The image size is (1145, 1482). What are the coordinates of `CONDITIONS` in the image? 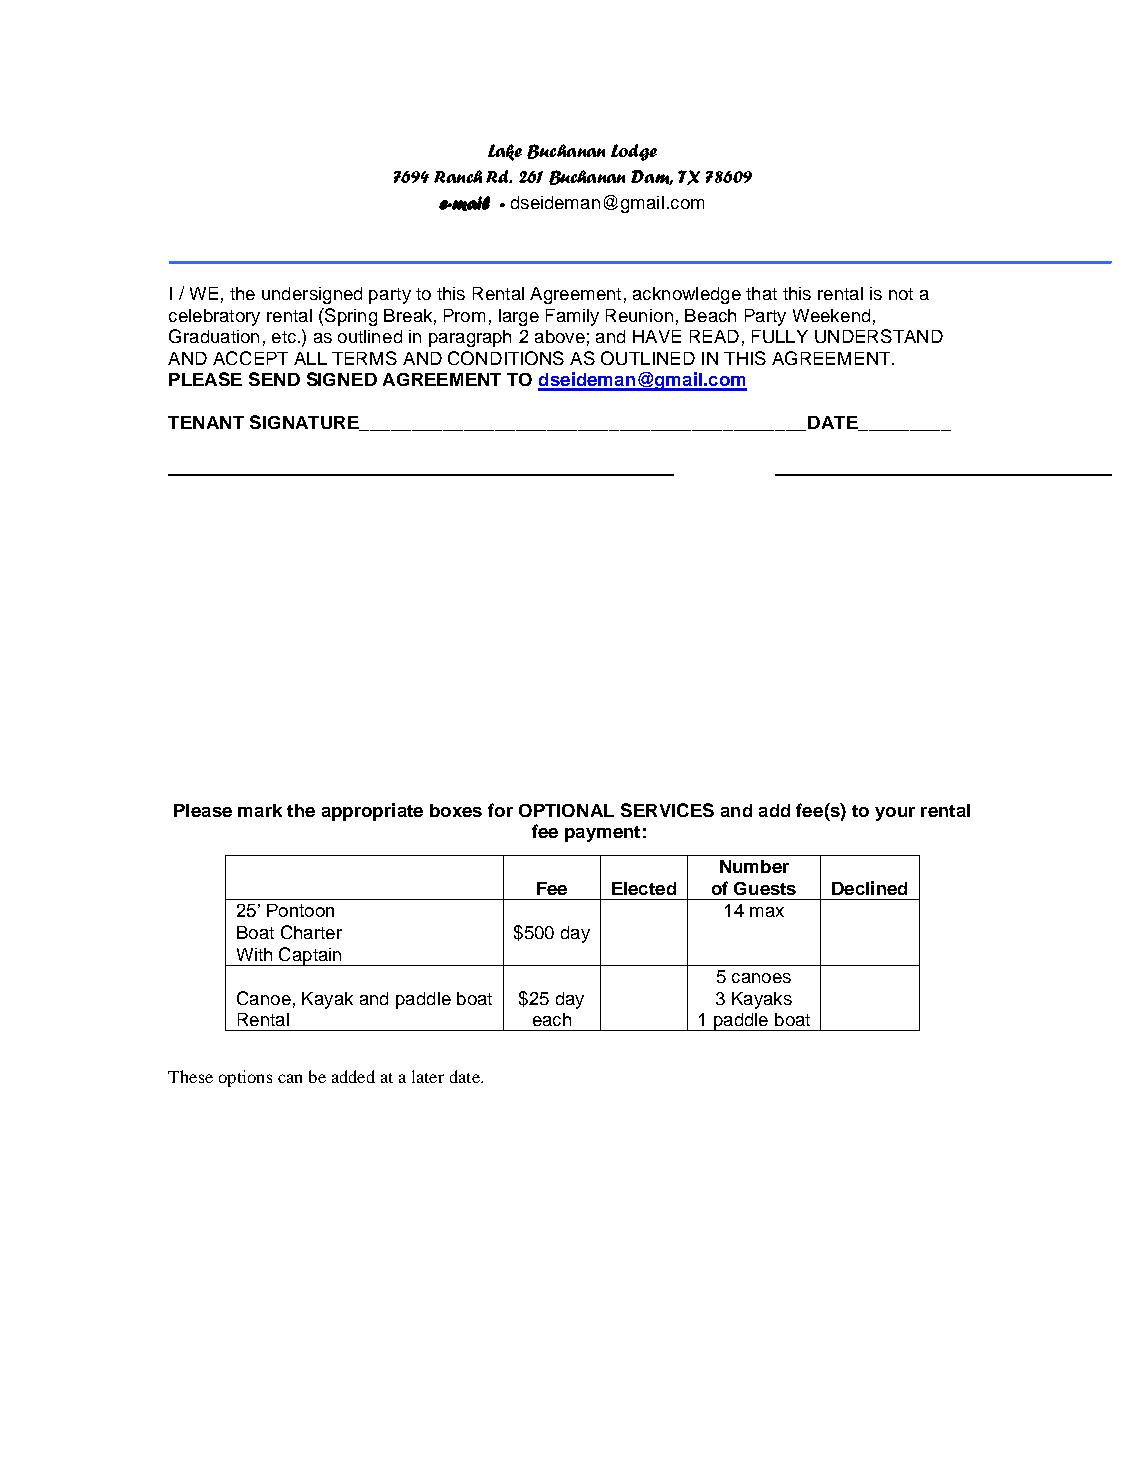 It's located at (506, 358).
